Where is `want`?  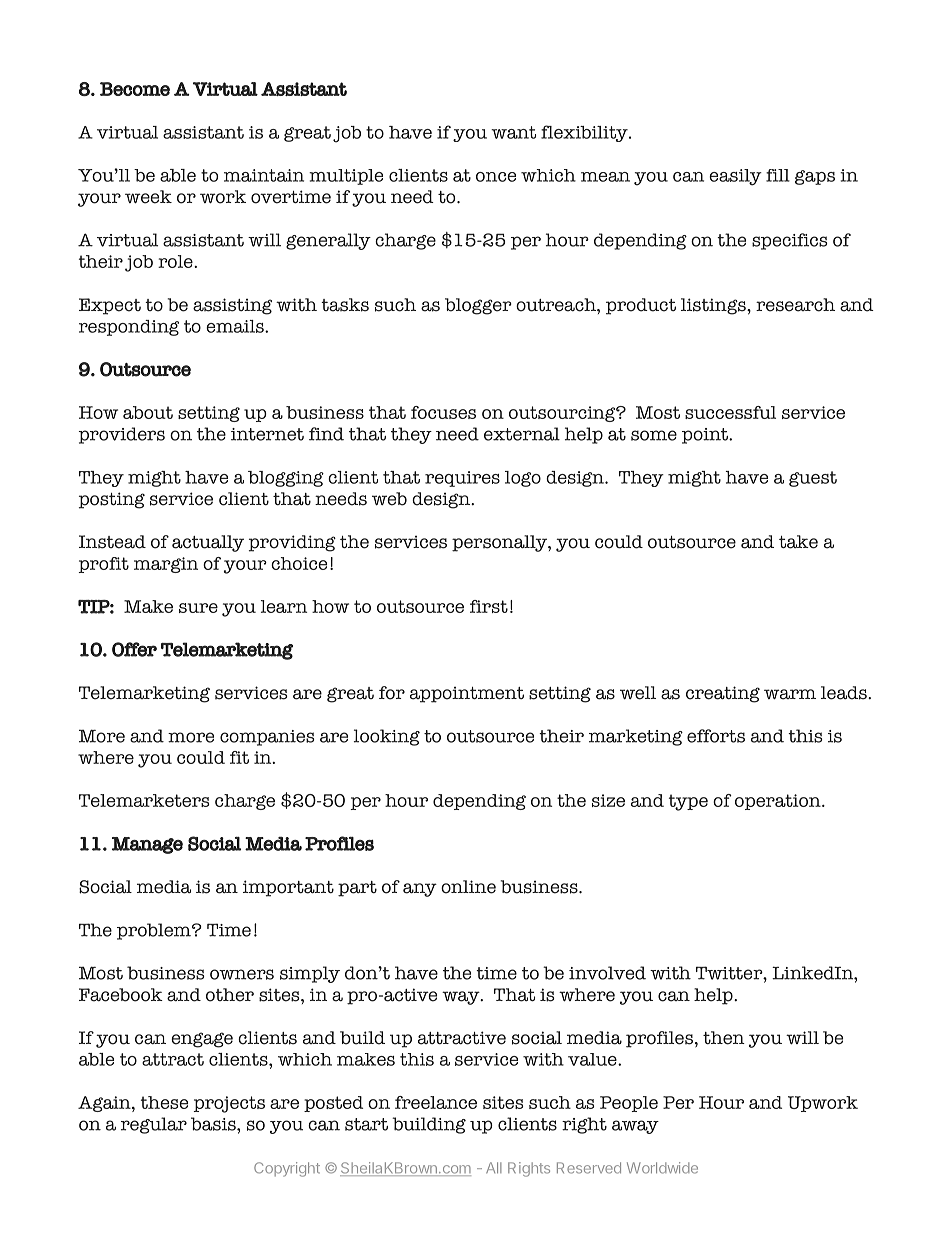
want is located at coordinates (513, 132).
